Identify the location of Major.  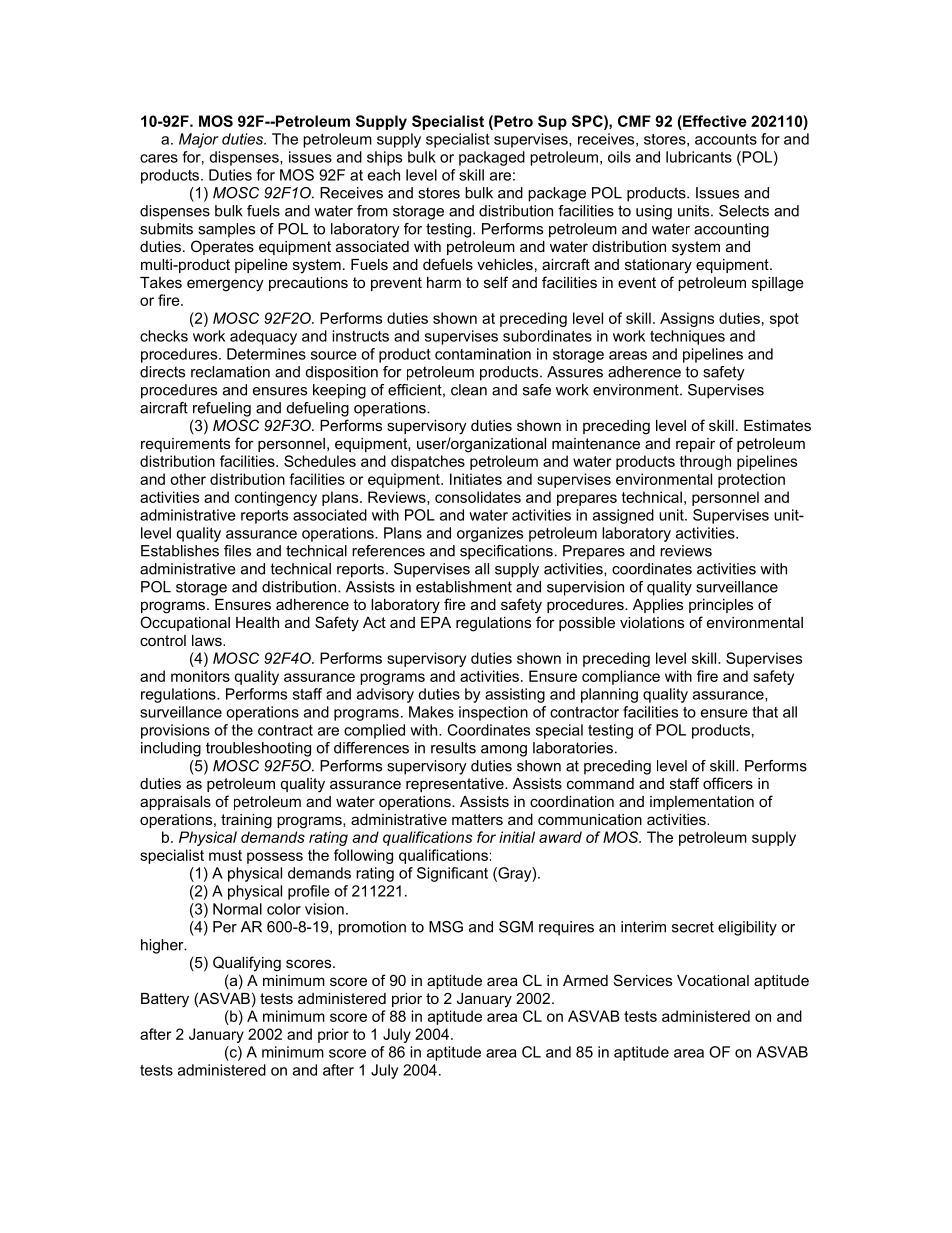
(199, 140).
